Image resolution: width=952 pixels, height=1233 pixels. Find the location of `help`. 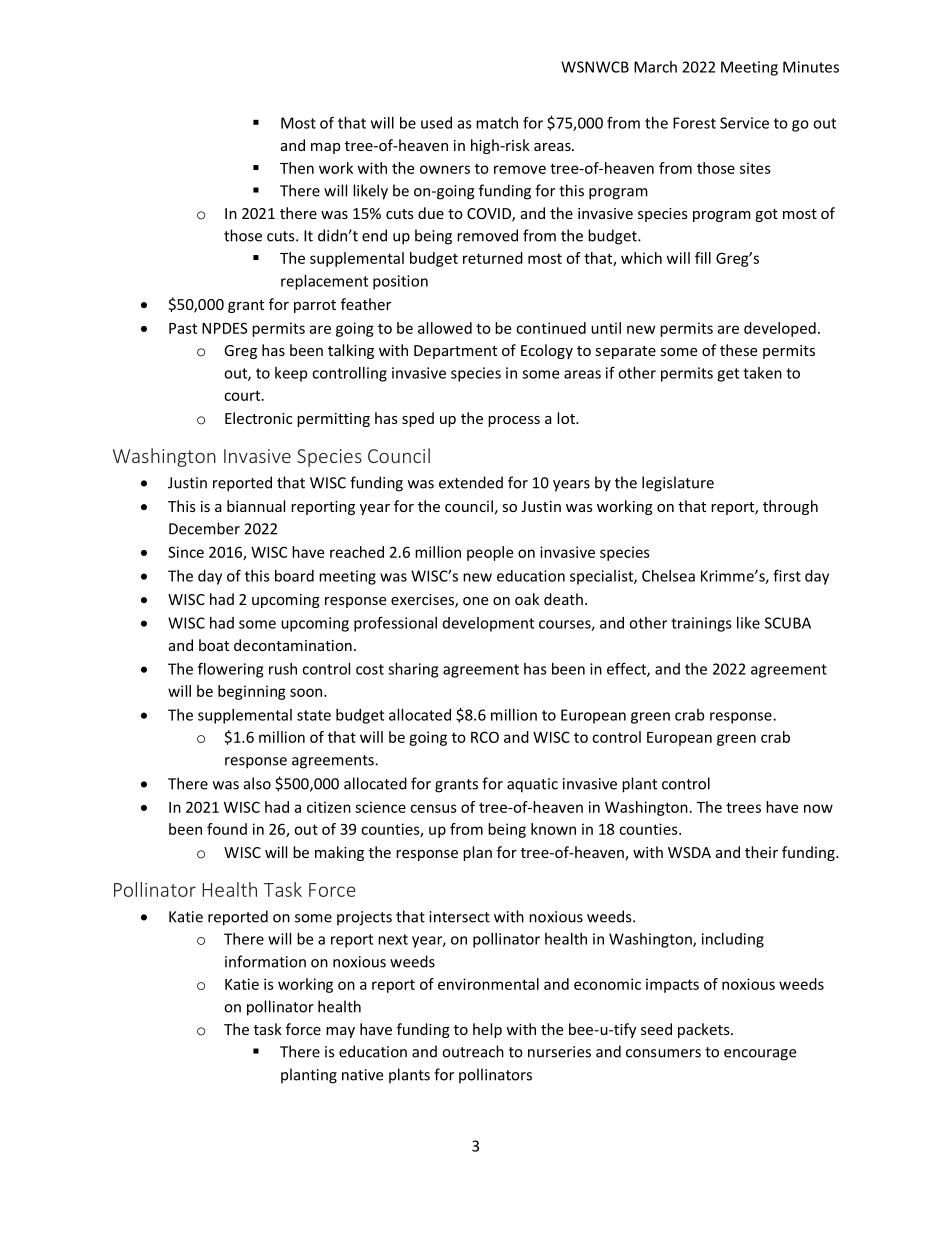

help is located at coordinates (487, 1030).
